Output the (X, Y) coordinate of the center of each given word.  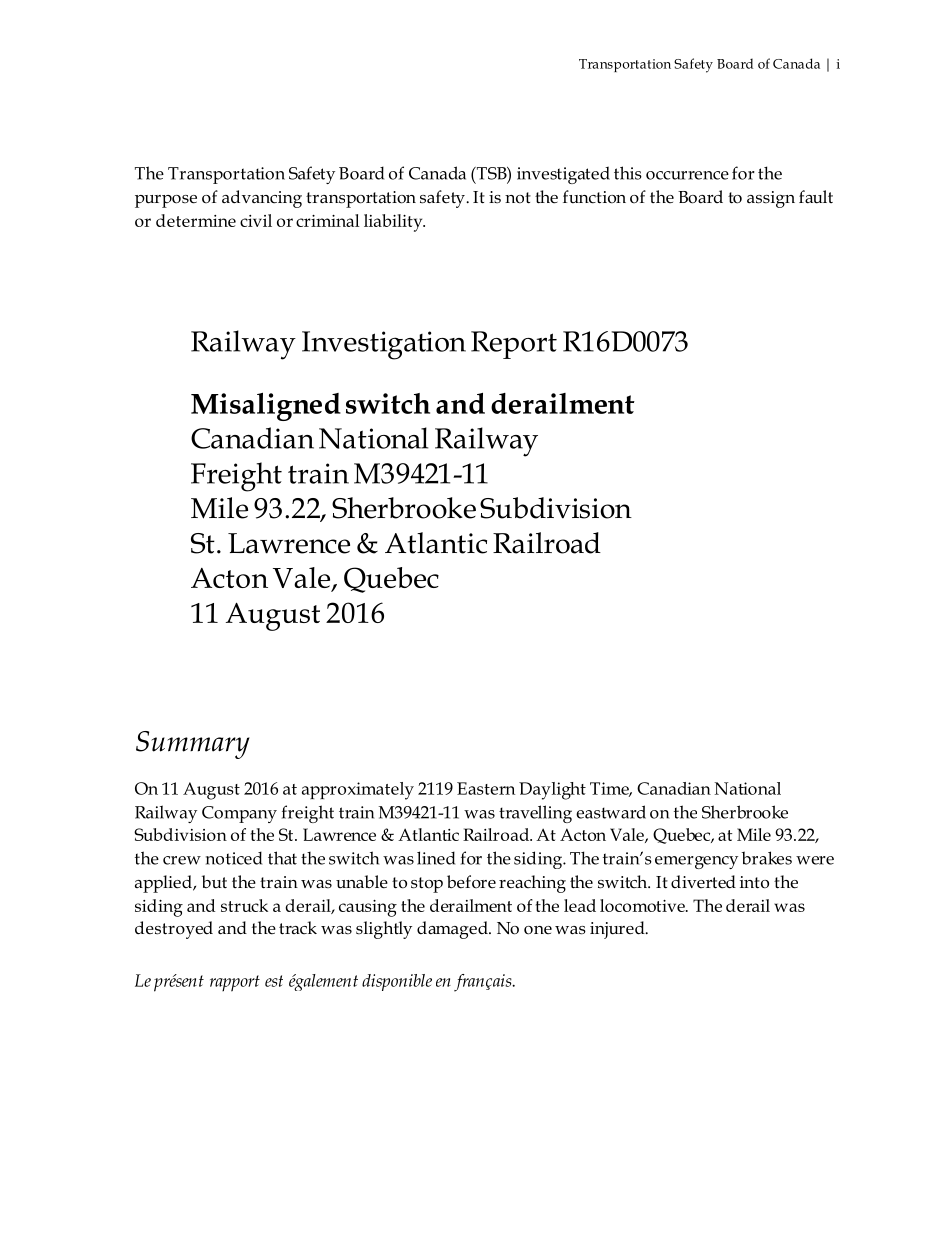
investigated (563, 175)
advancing (262, 199)
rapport (235, 983)
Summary (193, 745)
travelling (535, 814)
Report (514, 345)
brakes (766, 858)
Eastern (486, 788)
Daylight (552, 791)
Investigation (384, 345)
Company (239, 814)
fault (816, 197)
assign (771, 199)
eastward (611, 812)
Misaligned (266, 406)
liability (394, 223)
